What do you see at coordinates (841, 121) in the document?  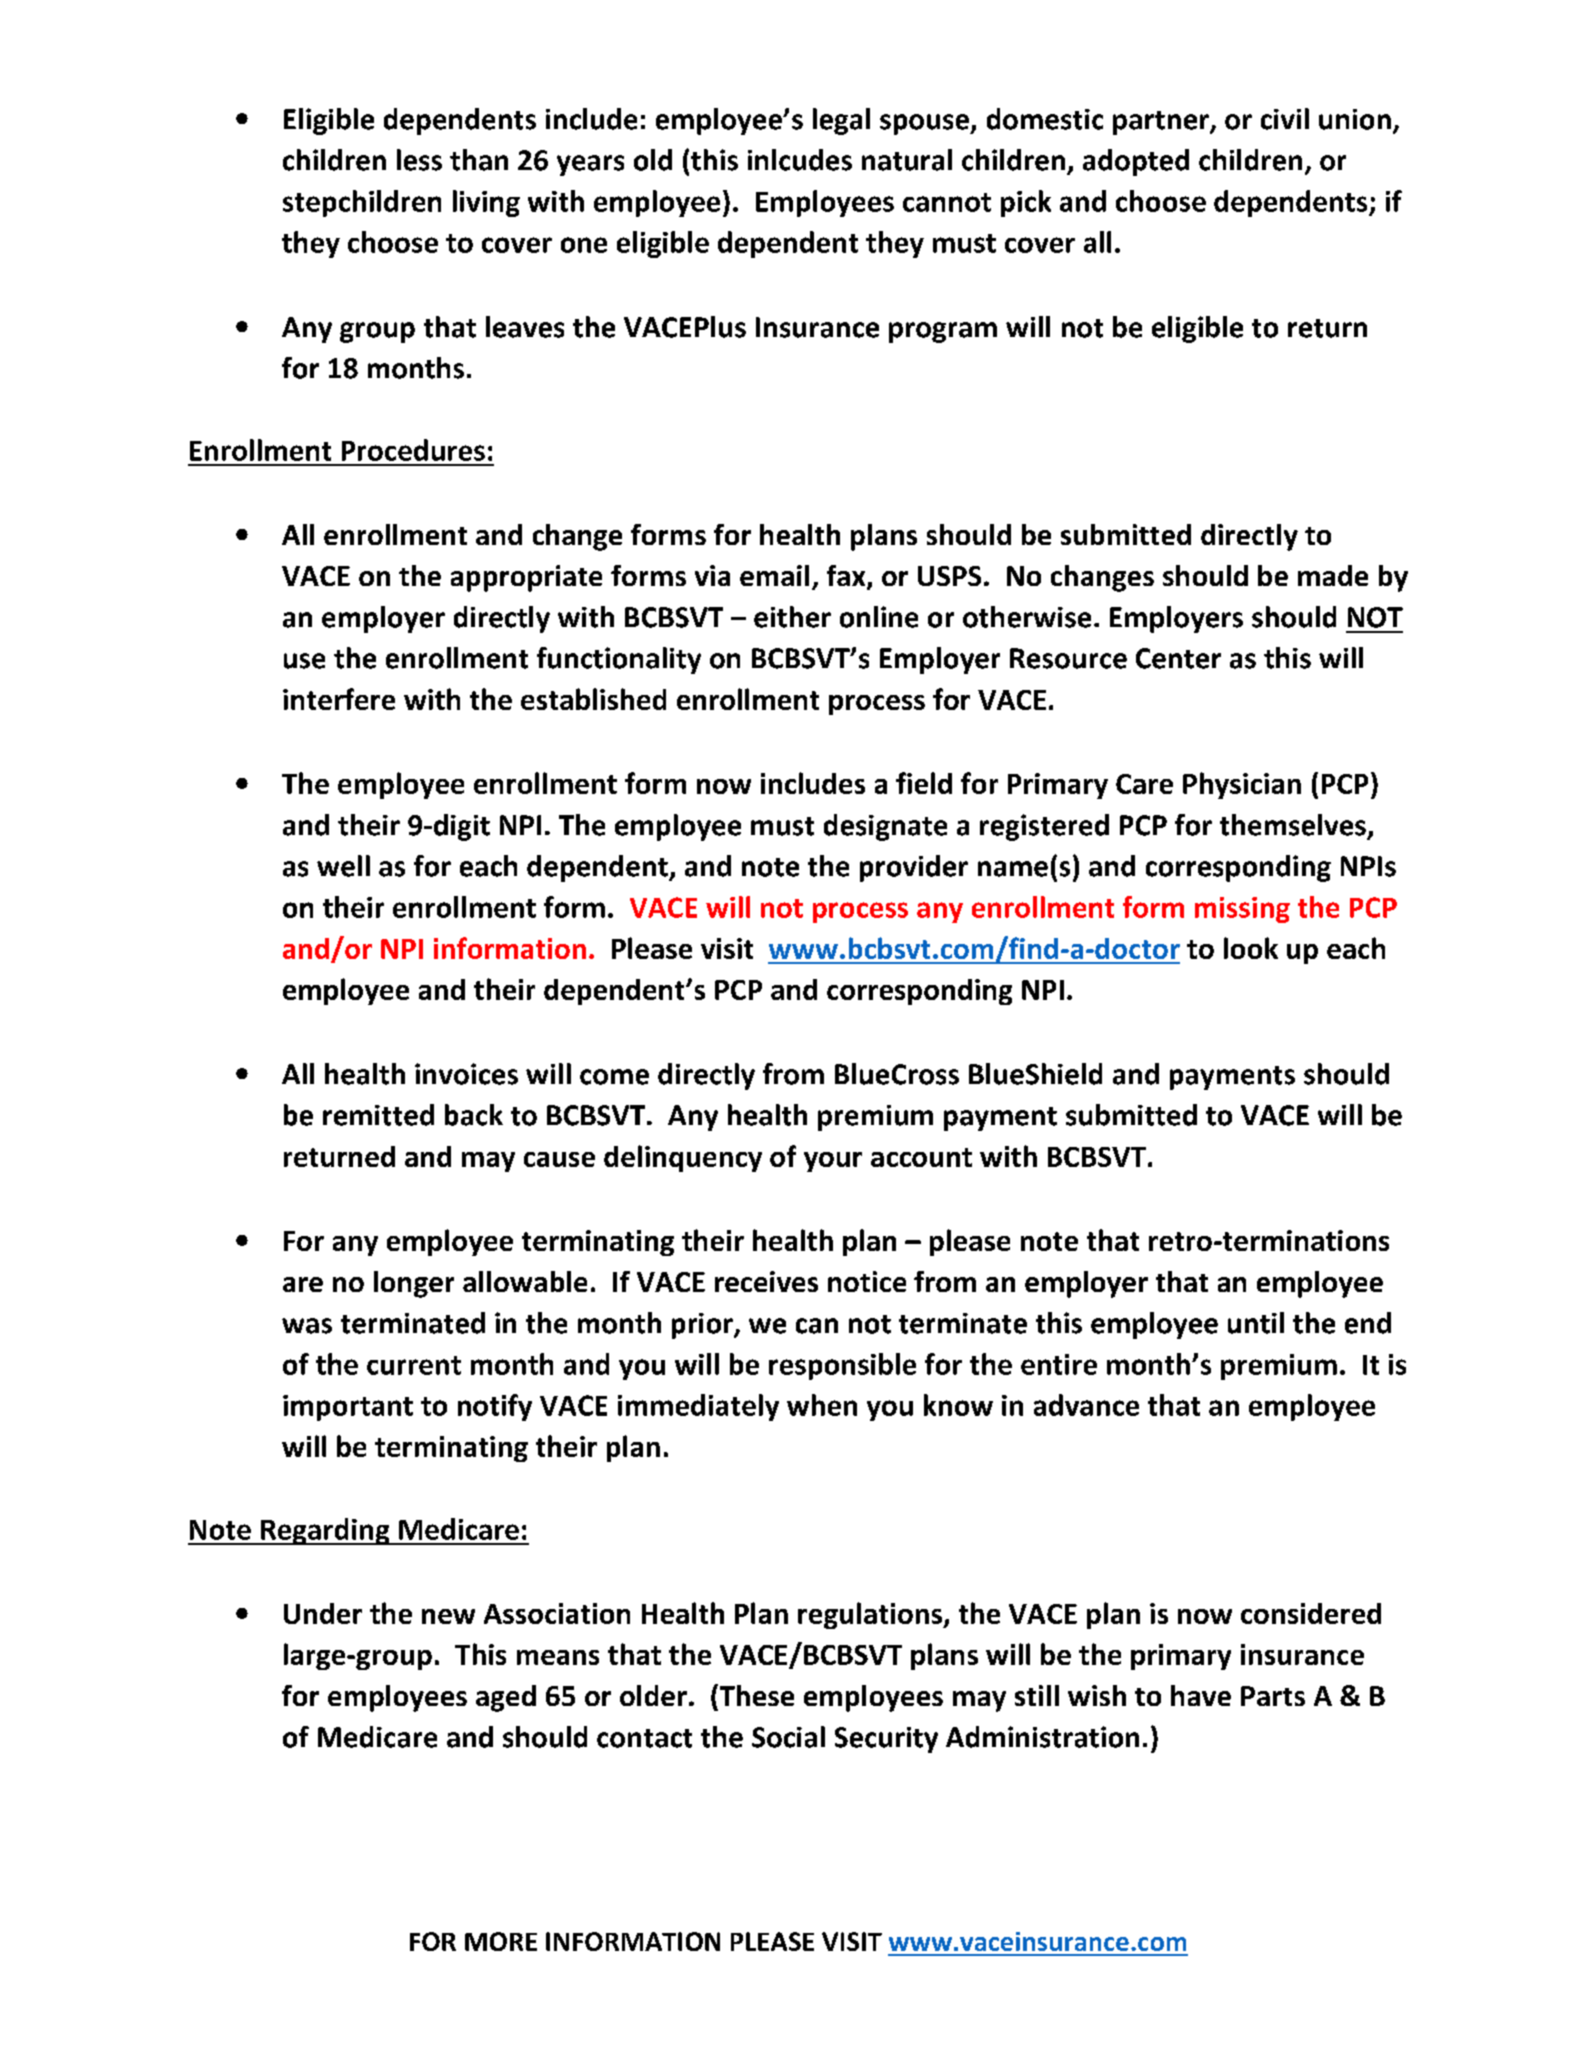 I see `legal` at bounding box center [841, 121].
